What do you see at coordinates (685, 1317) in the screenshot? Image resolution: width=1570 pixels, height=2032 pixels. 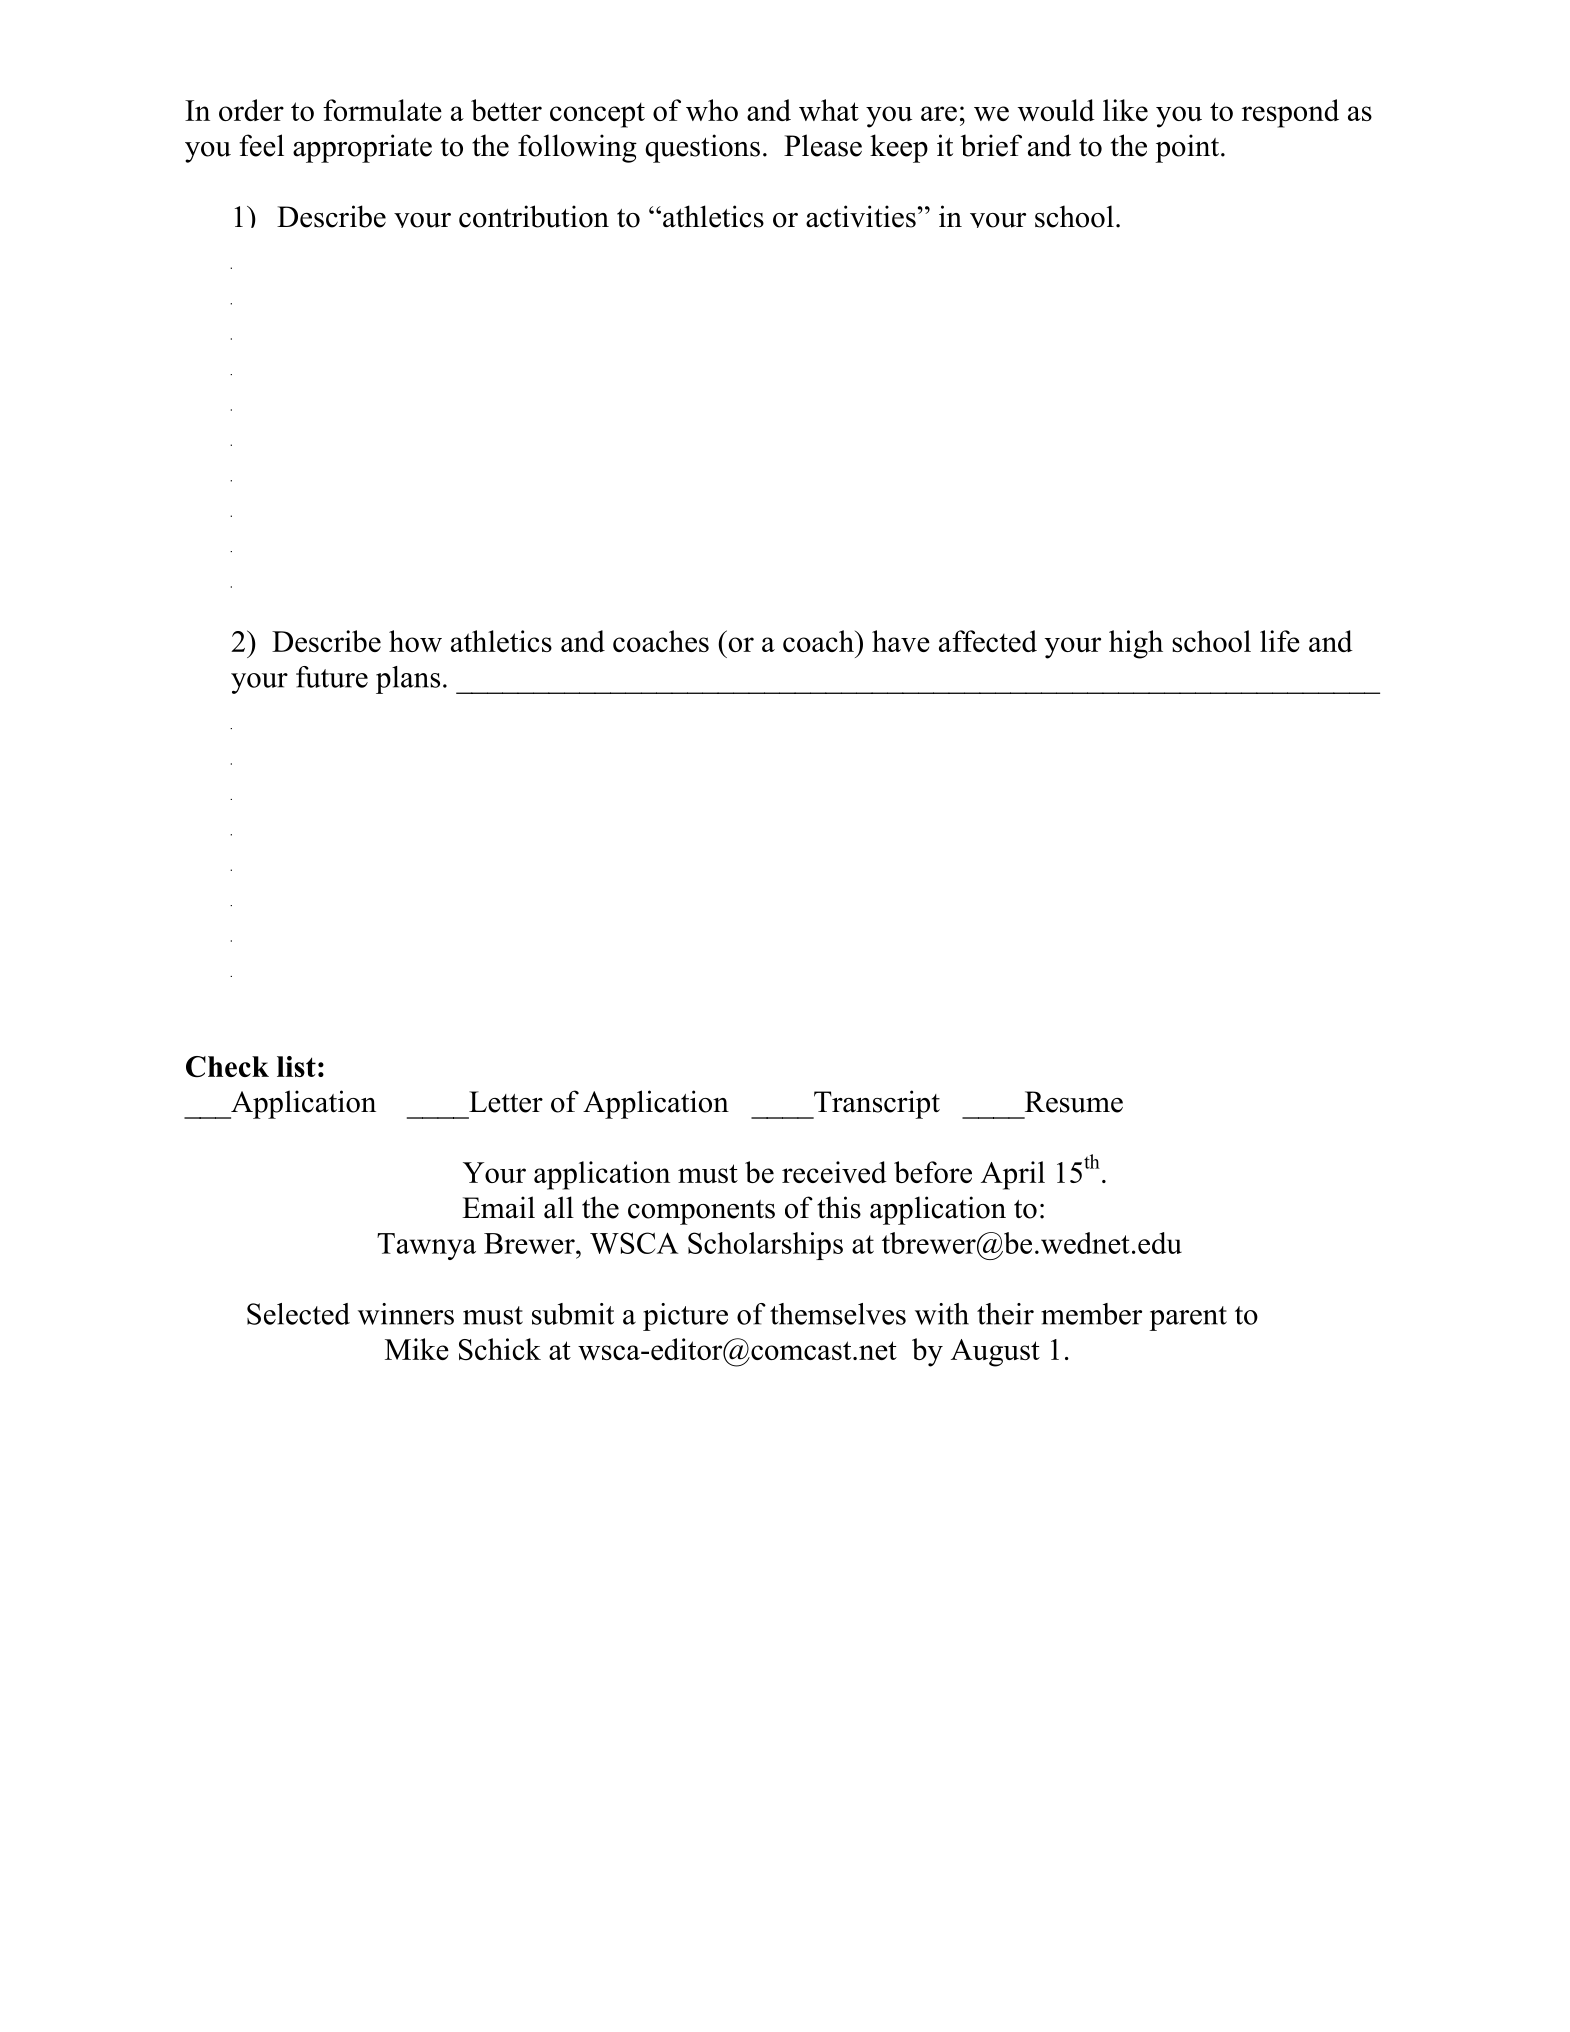 I see `picture` at bounding box center [685, 1317].
